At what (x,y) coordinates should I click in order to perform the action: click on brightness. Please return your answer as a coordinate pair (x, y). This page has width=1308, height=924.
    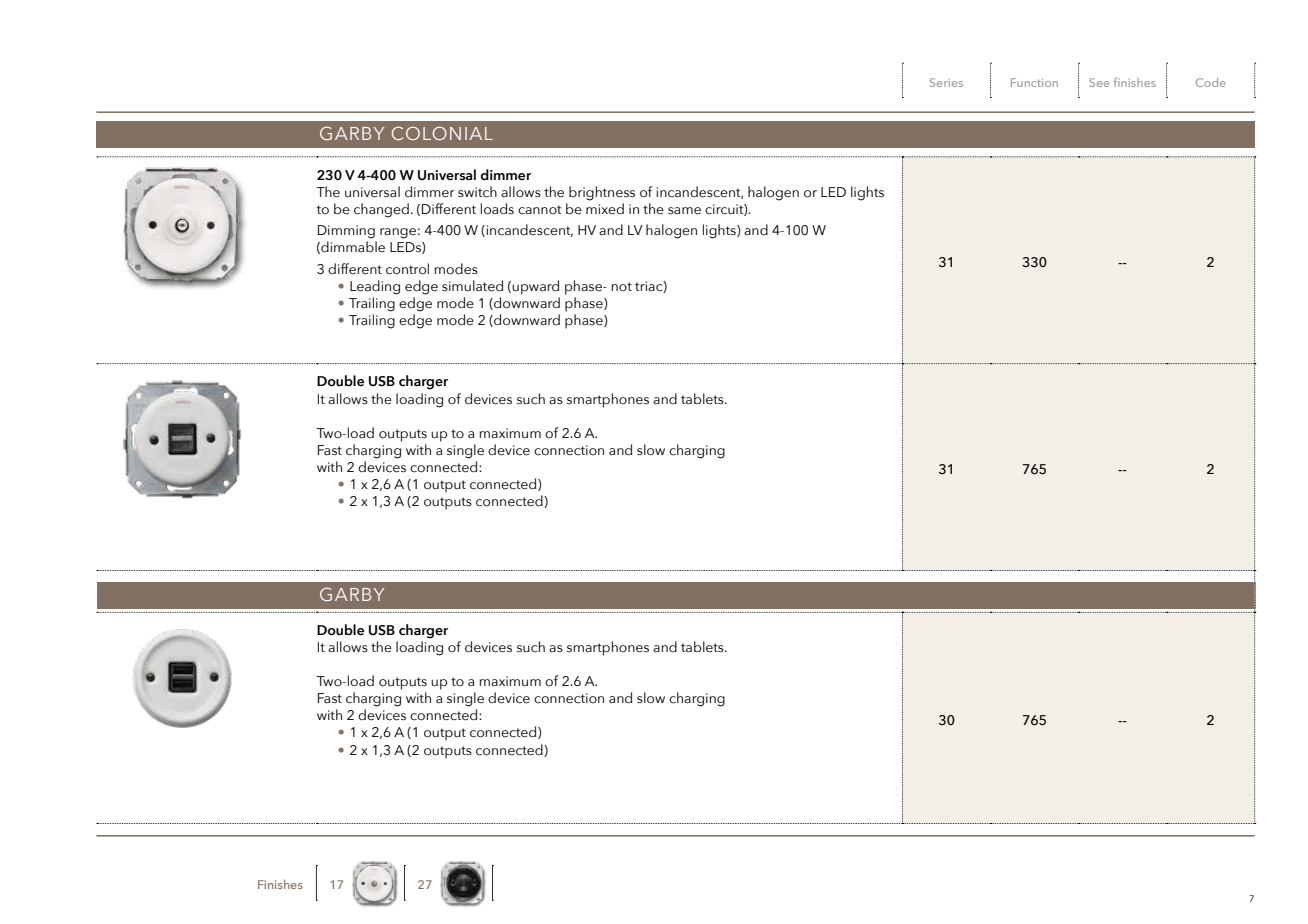
    Looking at the image, I should click on (602, 193).
